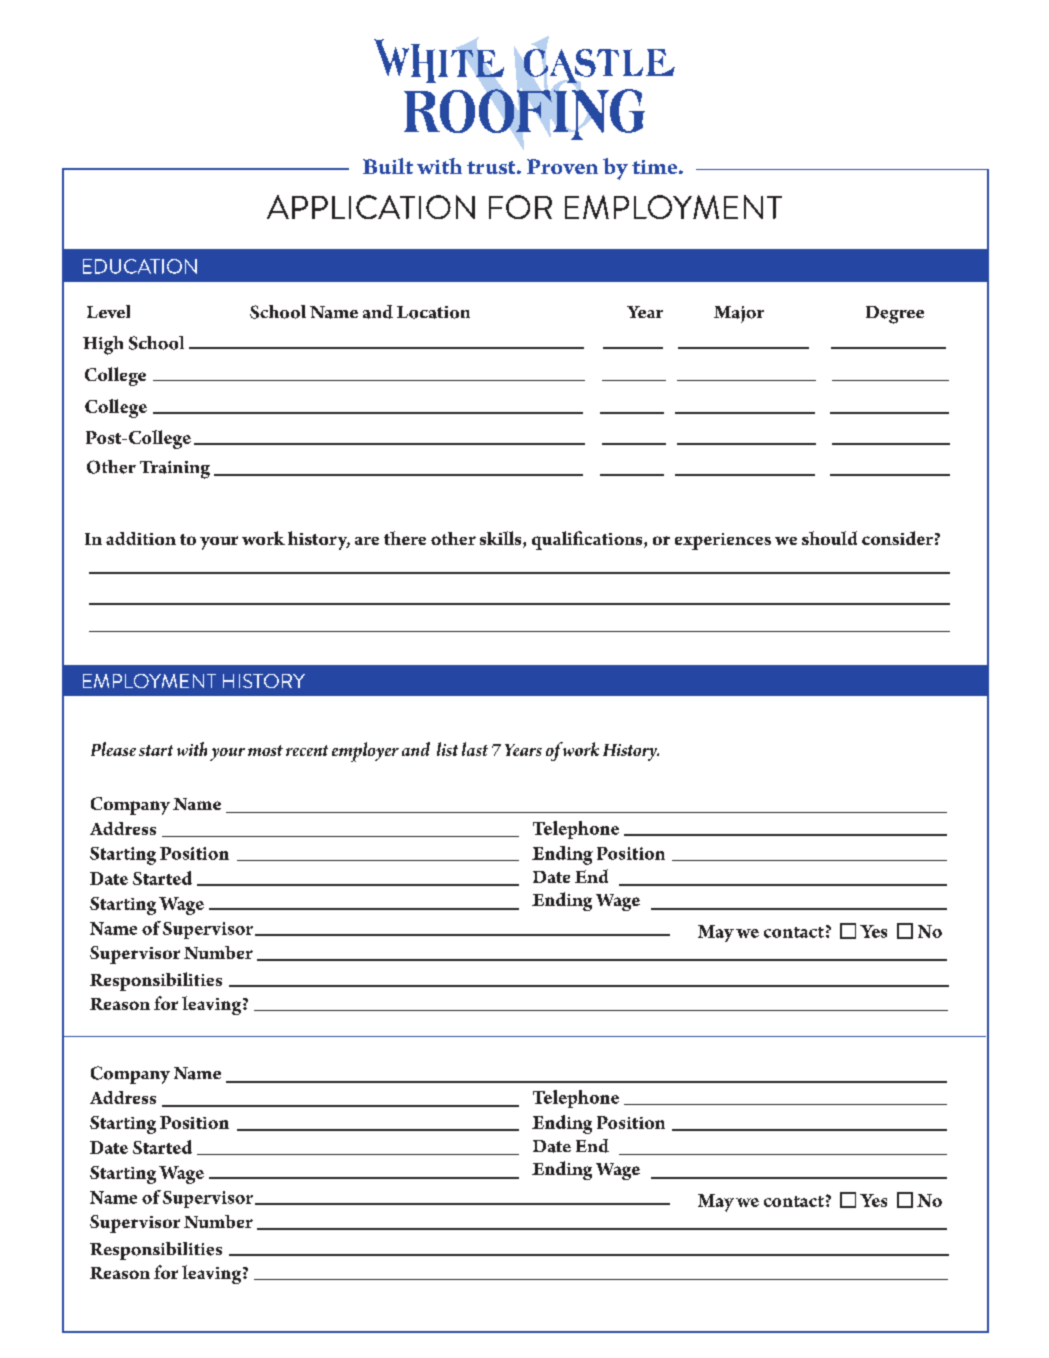 The height and width of the screenshot is (1358, 1049). What do you see at coordinates (265, 750) in the screenshot?
I see `most` at bounding box center [265, 750].
